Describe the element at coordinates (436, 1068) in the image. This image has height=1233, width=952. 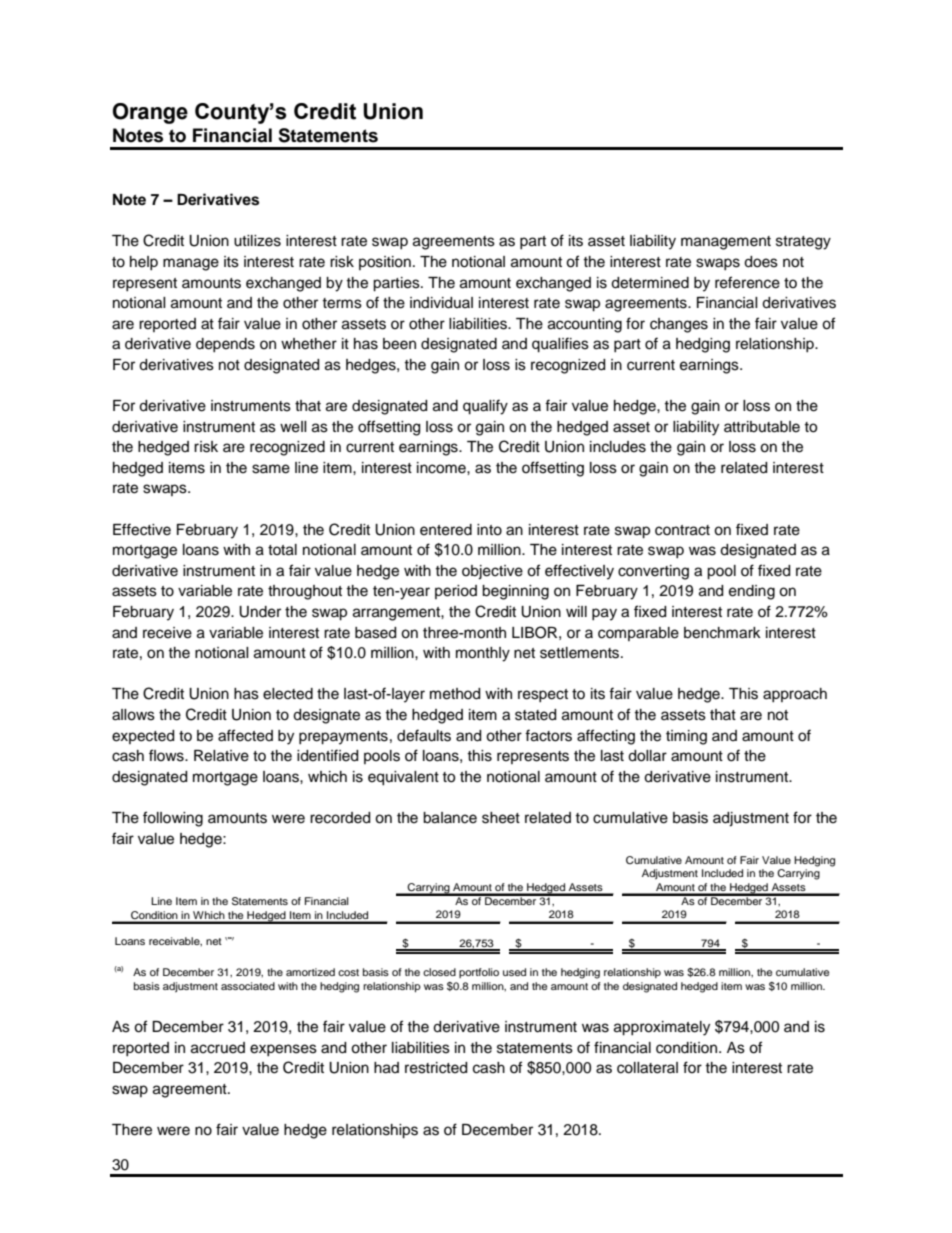
I see `restricted` at that location.
